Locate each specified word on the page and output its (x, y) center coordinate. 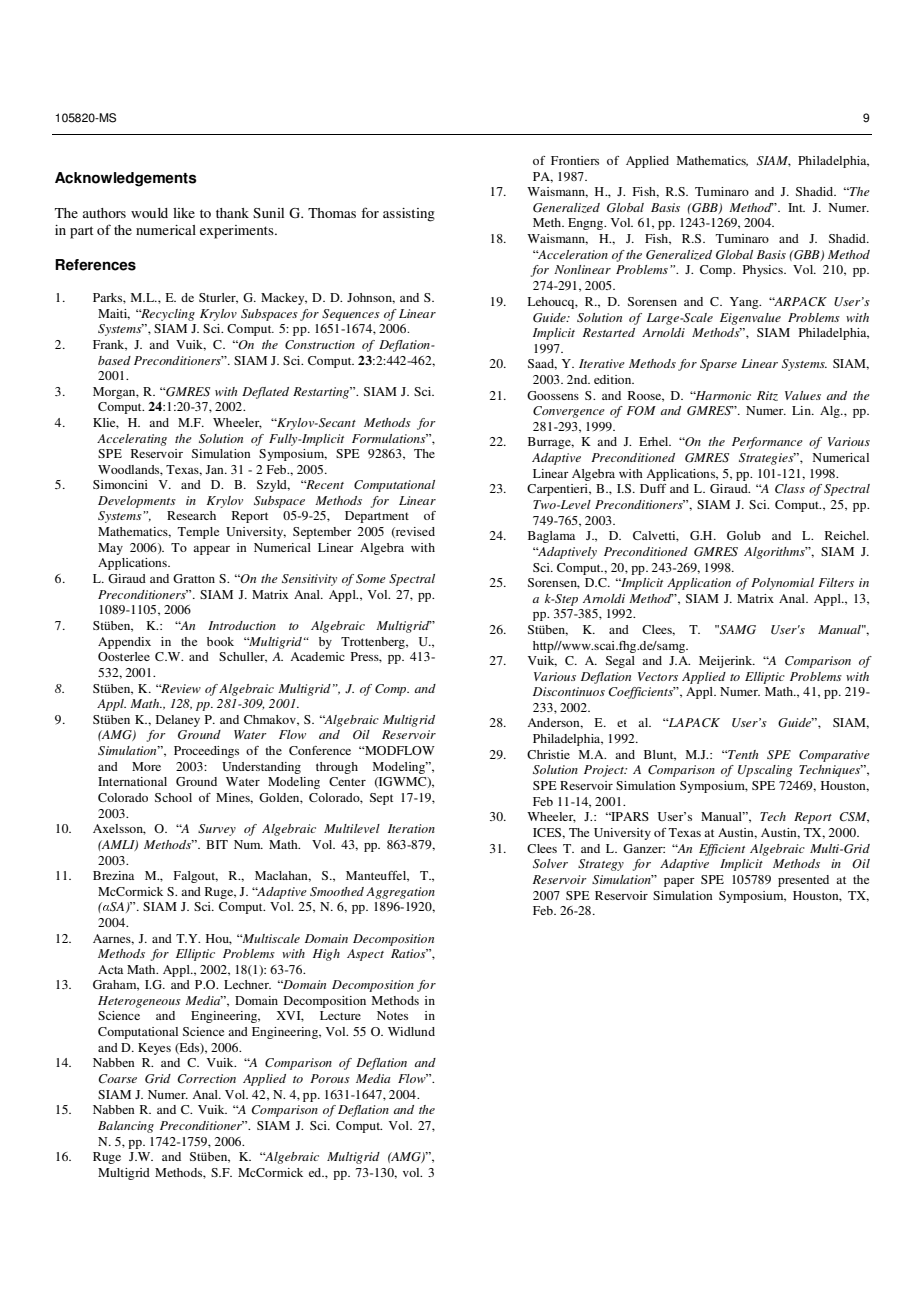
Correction (206, 1079)
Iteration (411, 828)
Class (790, 489)
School (173, 797)
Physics (764, 271)
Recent (324, 484)
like (184, 213)
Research (191, 515)
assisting (409, 215)
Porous (330, 1078)
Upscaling (765, 771)
